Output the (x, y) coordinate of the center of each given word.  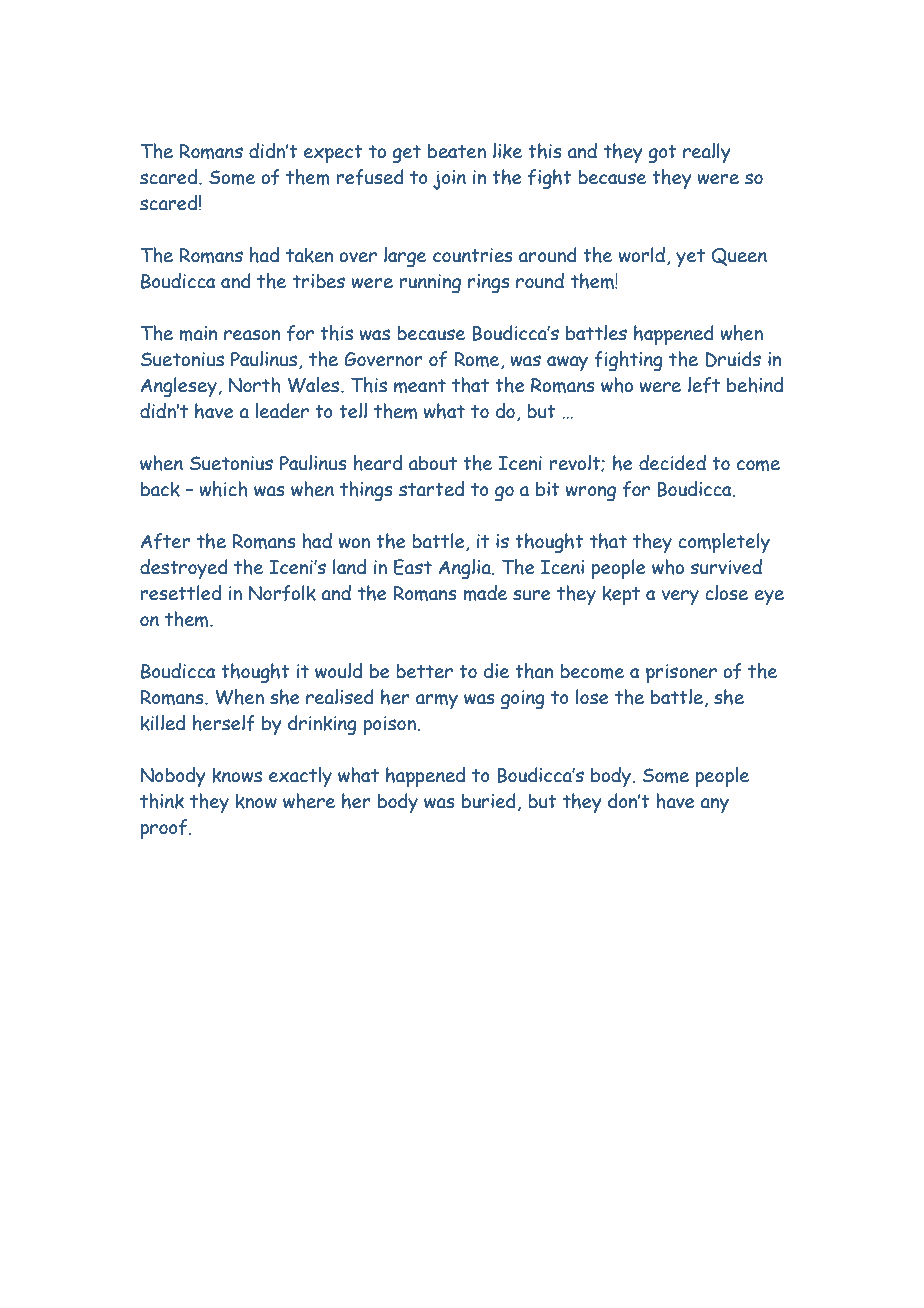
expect (333, 154)
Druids (733, 359)
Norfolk (282, 593)
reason (252, 335)
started (431, 489)
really (707, 153)
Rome (478, 360)
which (223, 489)
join (449, 180)
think (162, 801)
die (496, 671)
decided (672, 463)
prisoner (681, 673)
